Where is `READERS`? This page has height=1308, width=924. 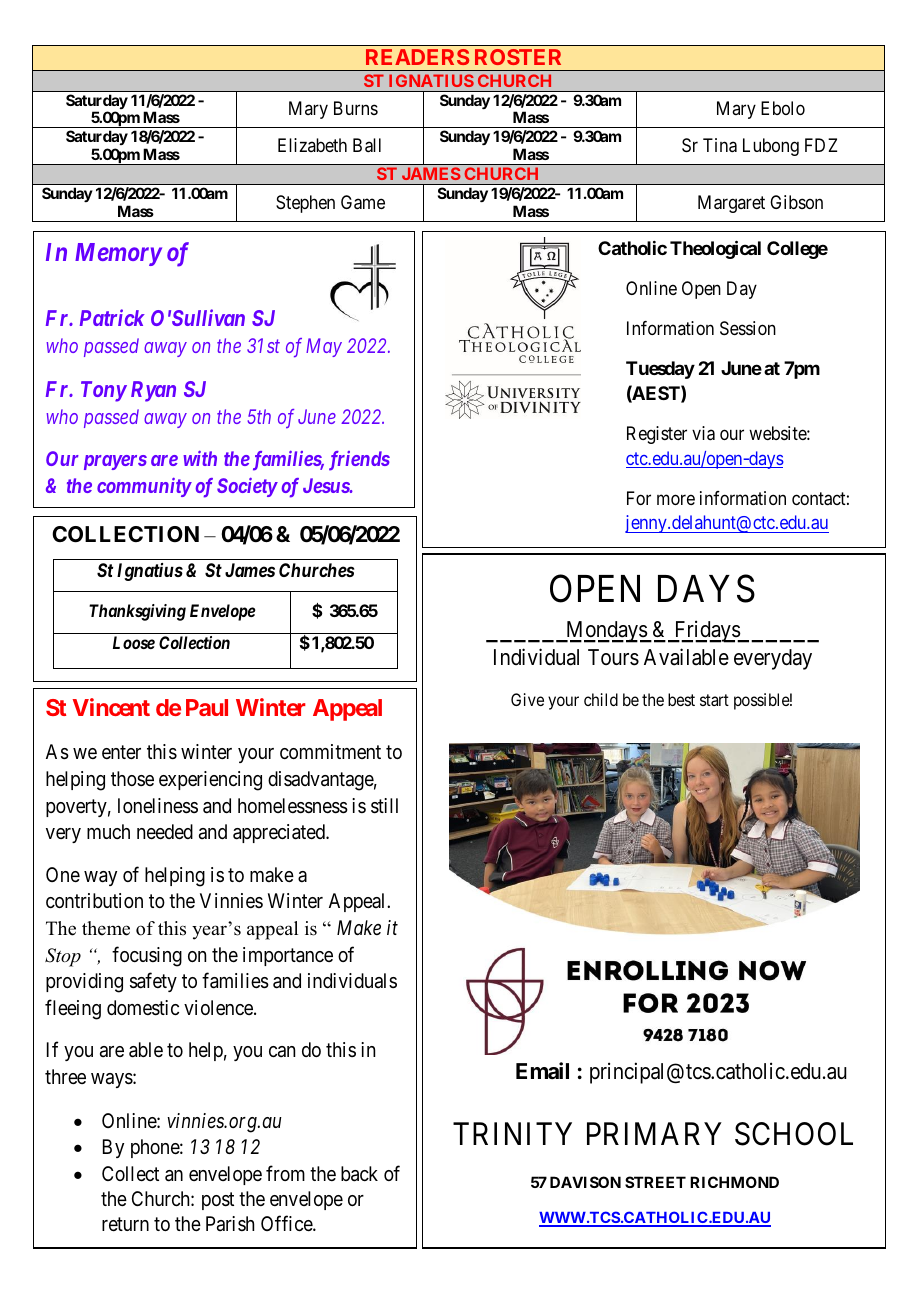 READERS is located at coordinates (417, 57).
